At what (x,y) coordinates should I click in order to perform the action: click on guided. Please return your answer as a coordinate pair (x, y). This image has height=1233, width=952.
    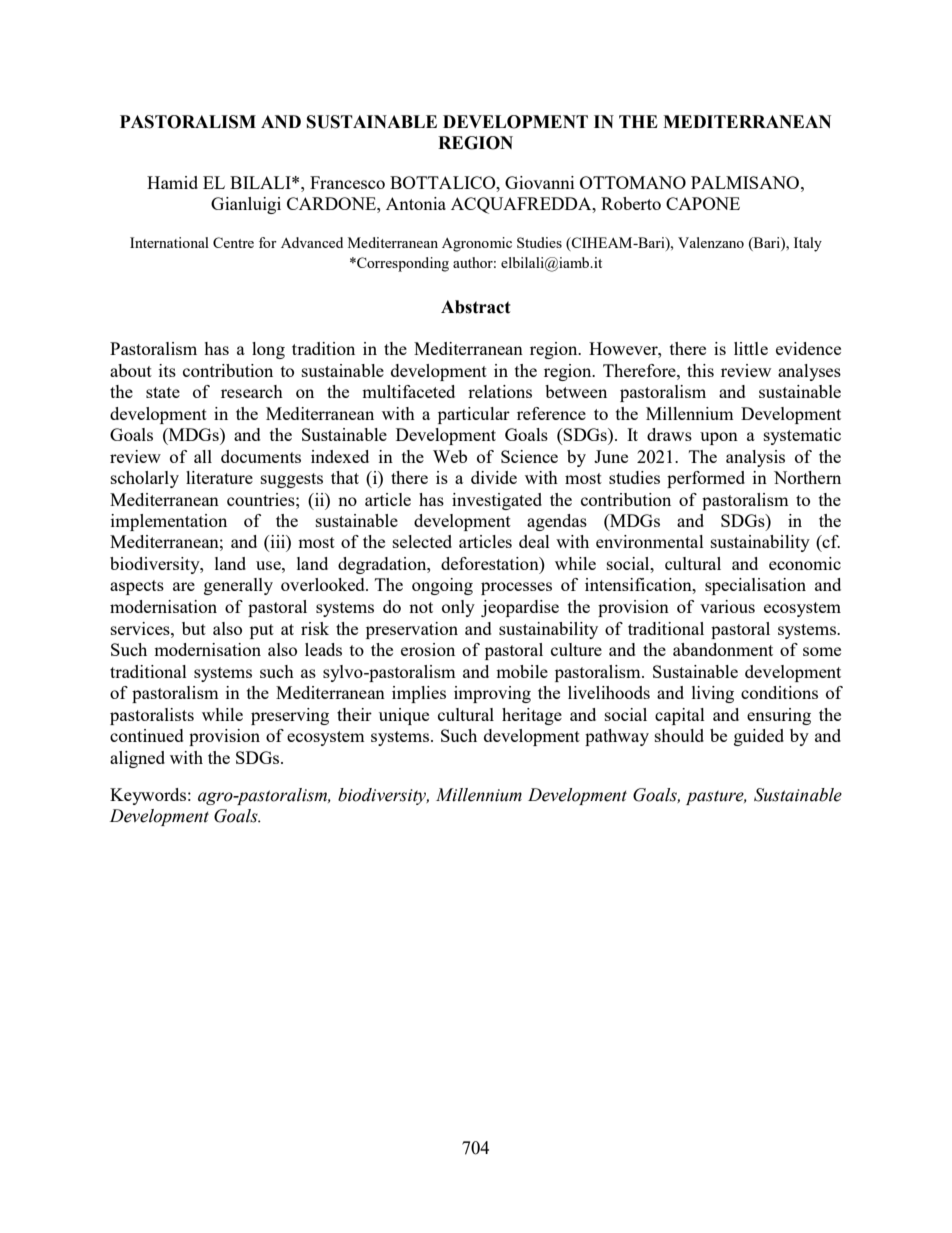
    Looking at the image, I should click on (759, 737).
